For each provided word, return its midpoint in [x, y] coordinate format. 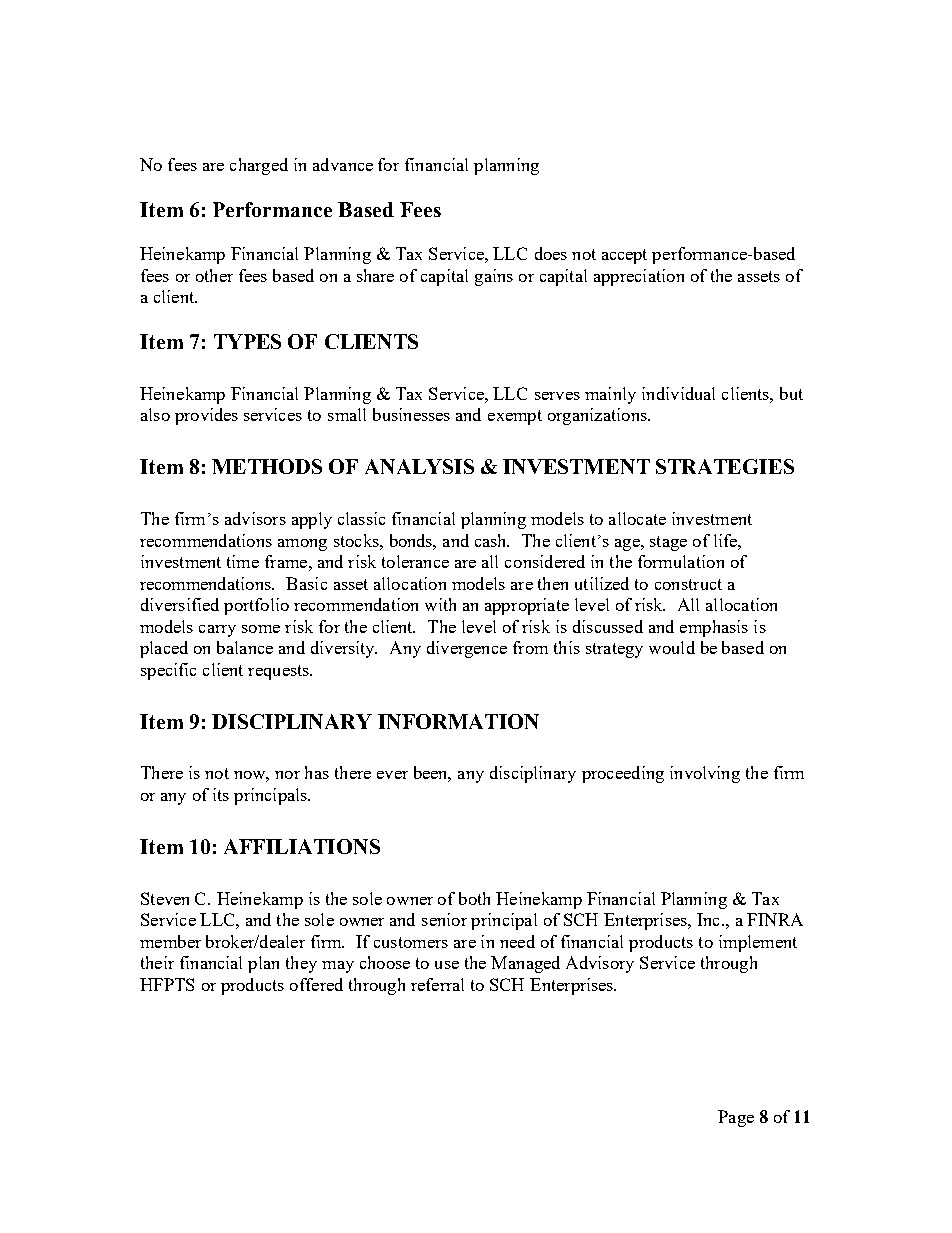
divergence [467, 649]
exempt [515, 417]
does [551, 253]
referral [437, 984]
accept [624, 256]
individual [678, 393]
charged [259, 166]
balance [245, 647]
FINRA [775, 919]
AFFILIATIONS [302, 846]
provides [206, 416]
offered [316, 984]
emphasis [714, 628]
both [474, 898]
